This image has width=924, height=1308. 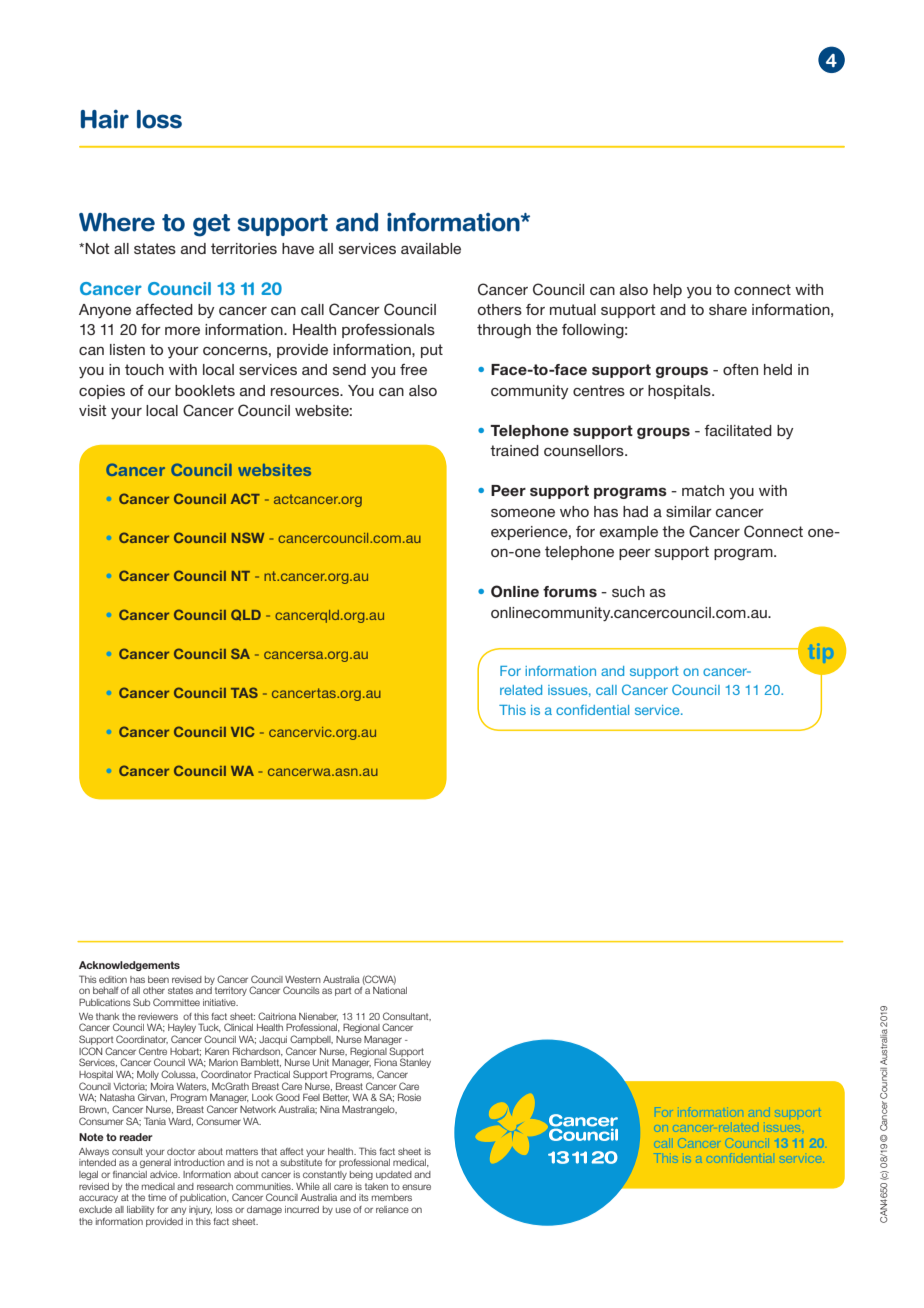 What do you see at coordinates (570, 592) in the image?
I see `forums` at bounding box center [570, 592].
